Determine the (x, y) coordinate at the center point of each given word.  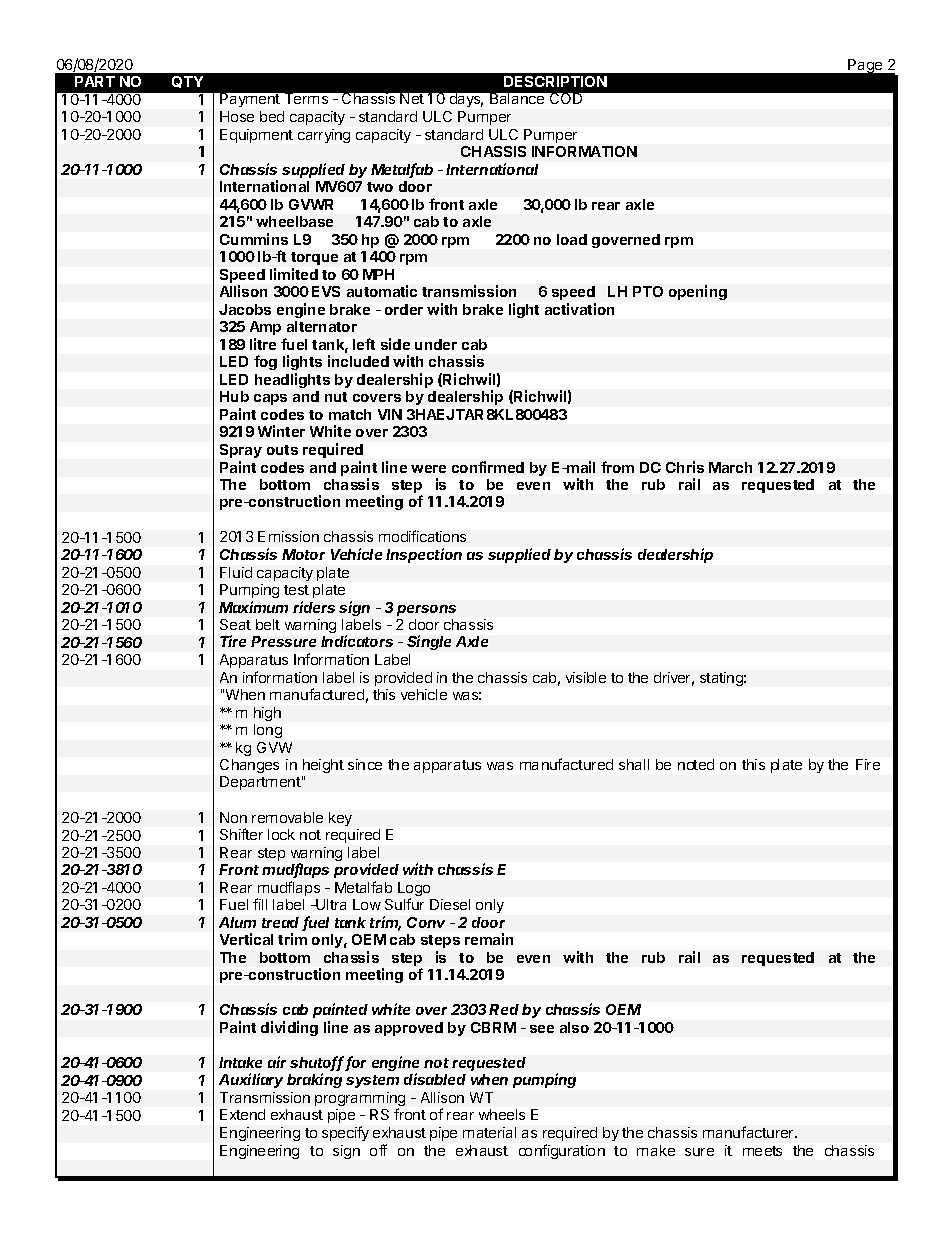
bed (272, 116)
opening (698, 292)
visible (586, 677)
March (730, 467)
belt (268, 624)
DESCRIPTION (555, 81)
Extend (242, 1114)
